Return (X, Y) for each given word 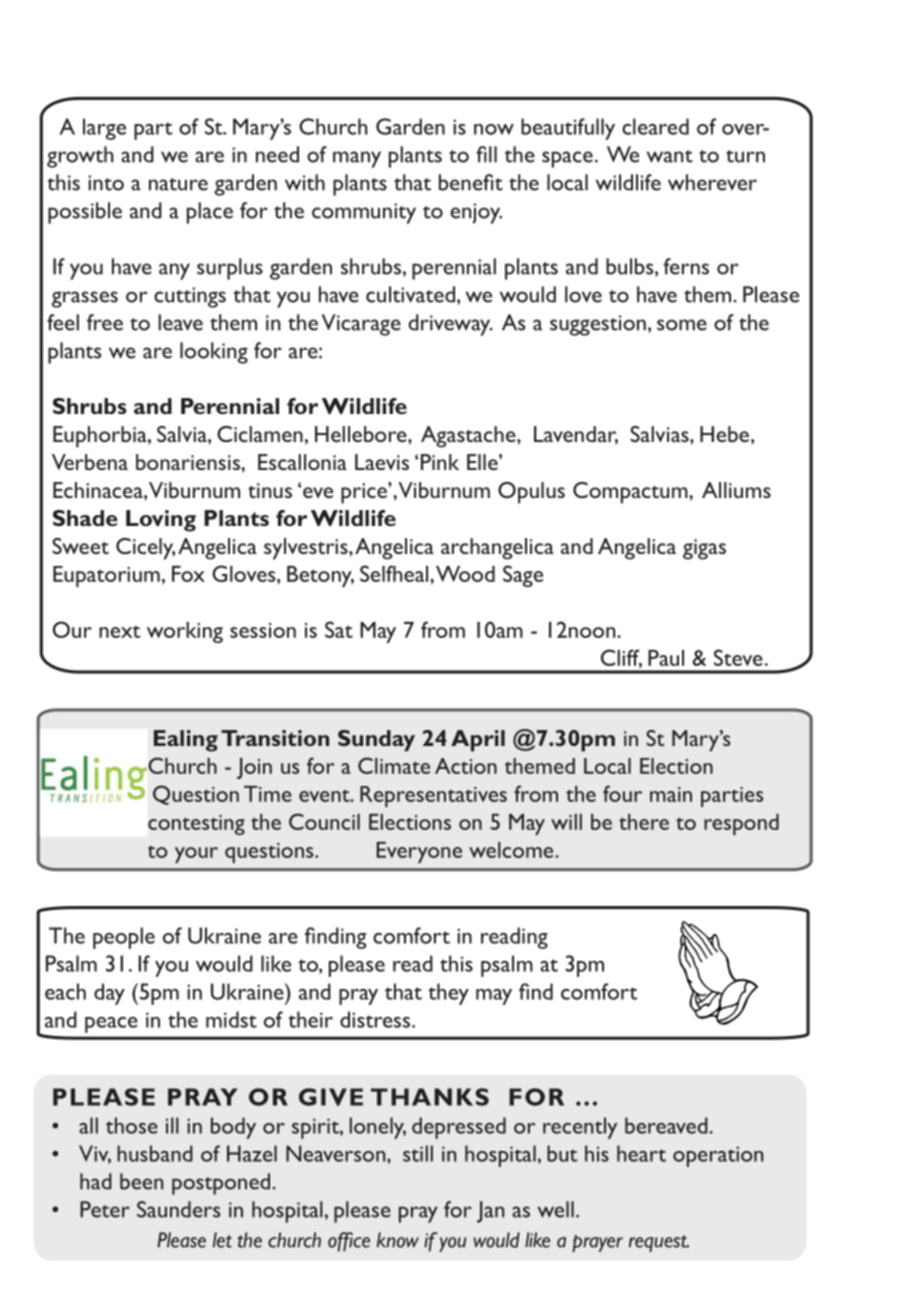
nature (178, 184)
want (670, 156)
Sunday (376, 740)
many (357, 159)
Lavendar (576, 435)
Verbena (90, 462)
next (120, 631)
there (644, 822)
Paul (666, 658)
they (448, 994)
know (398, 1240)
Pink (440, 462)
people (124, 938)
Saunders (178, 1209)
